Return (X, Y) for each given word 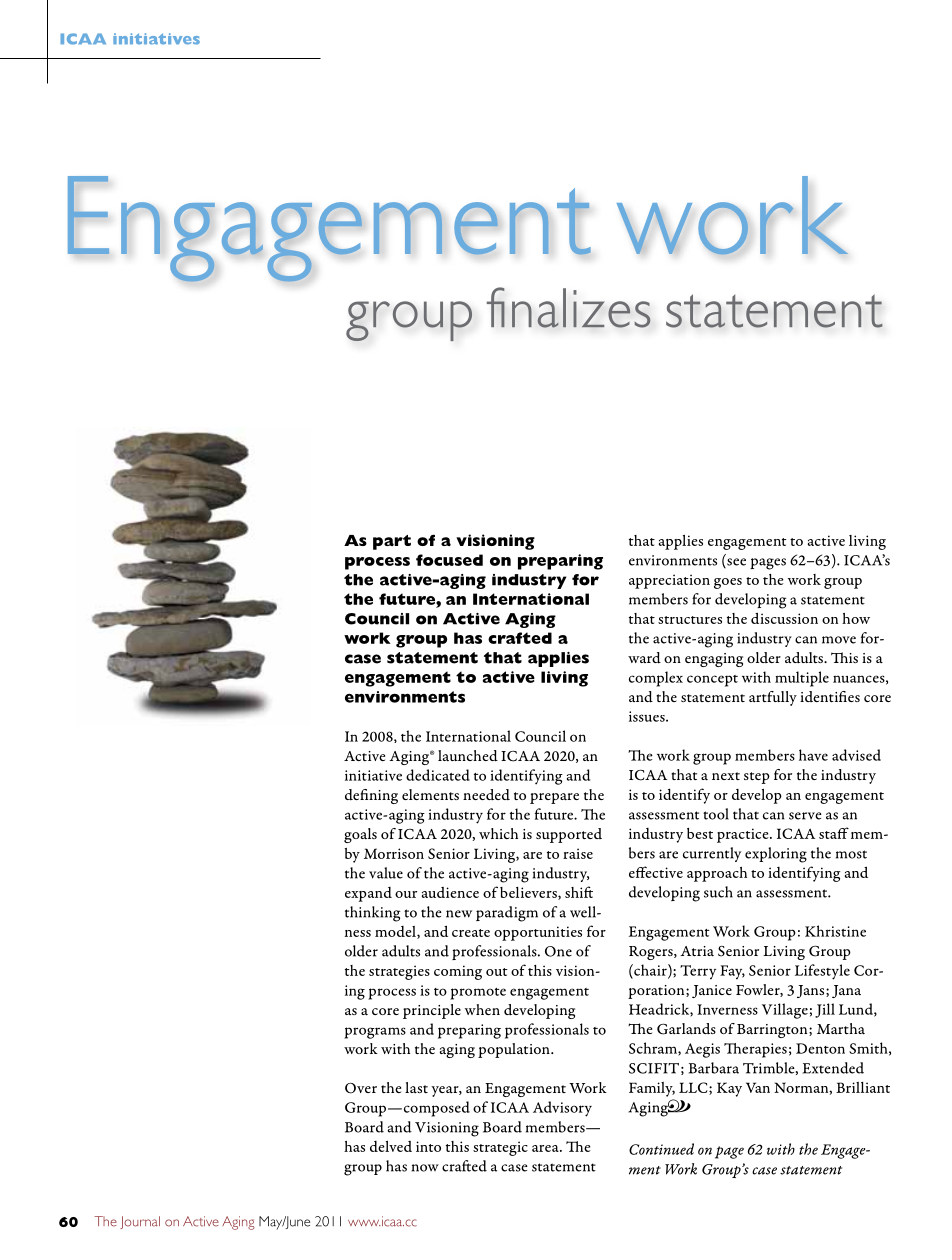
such (718, 892)
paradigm (507, 914)
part (392, 542)
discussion (784, 618)
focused (449, 560)
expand (368, 894)
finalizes (569, 307)
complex (656, 679)
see (735, 563)
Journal (140, 1222)
